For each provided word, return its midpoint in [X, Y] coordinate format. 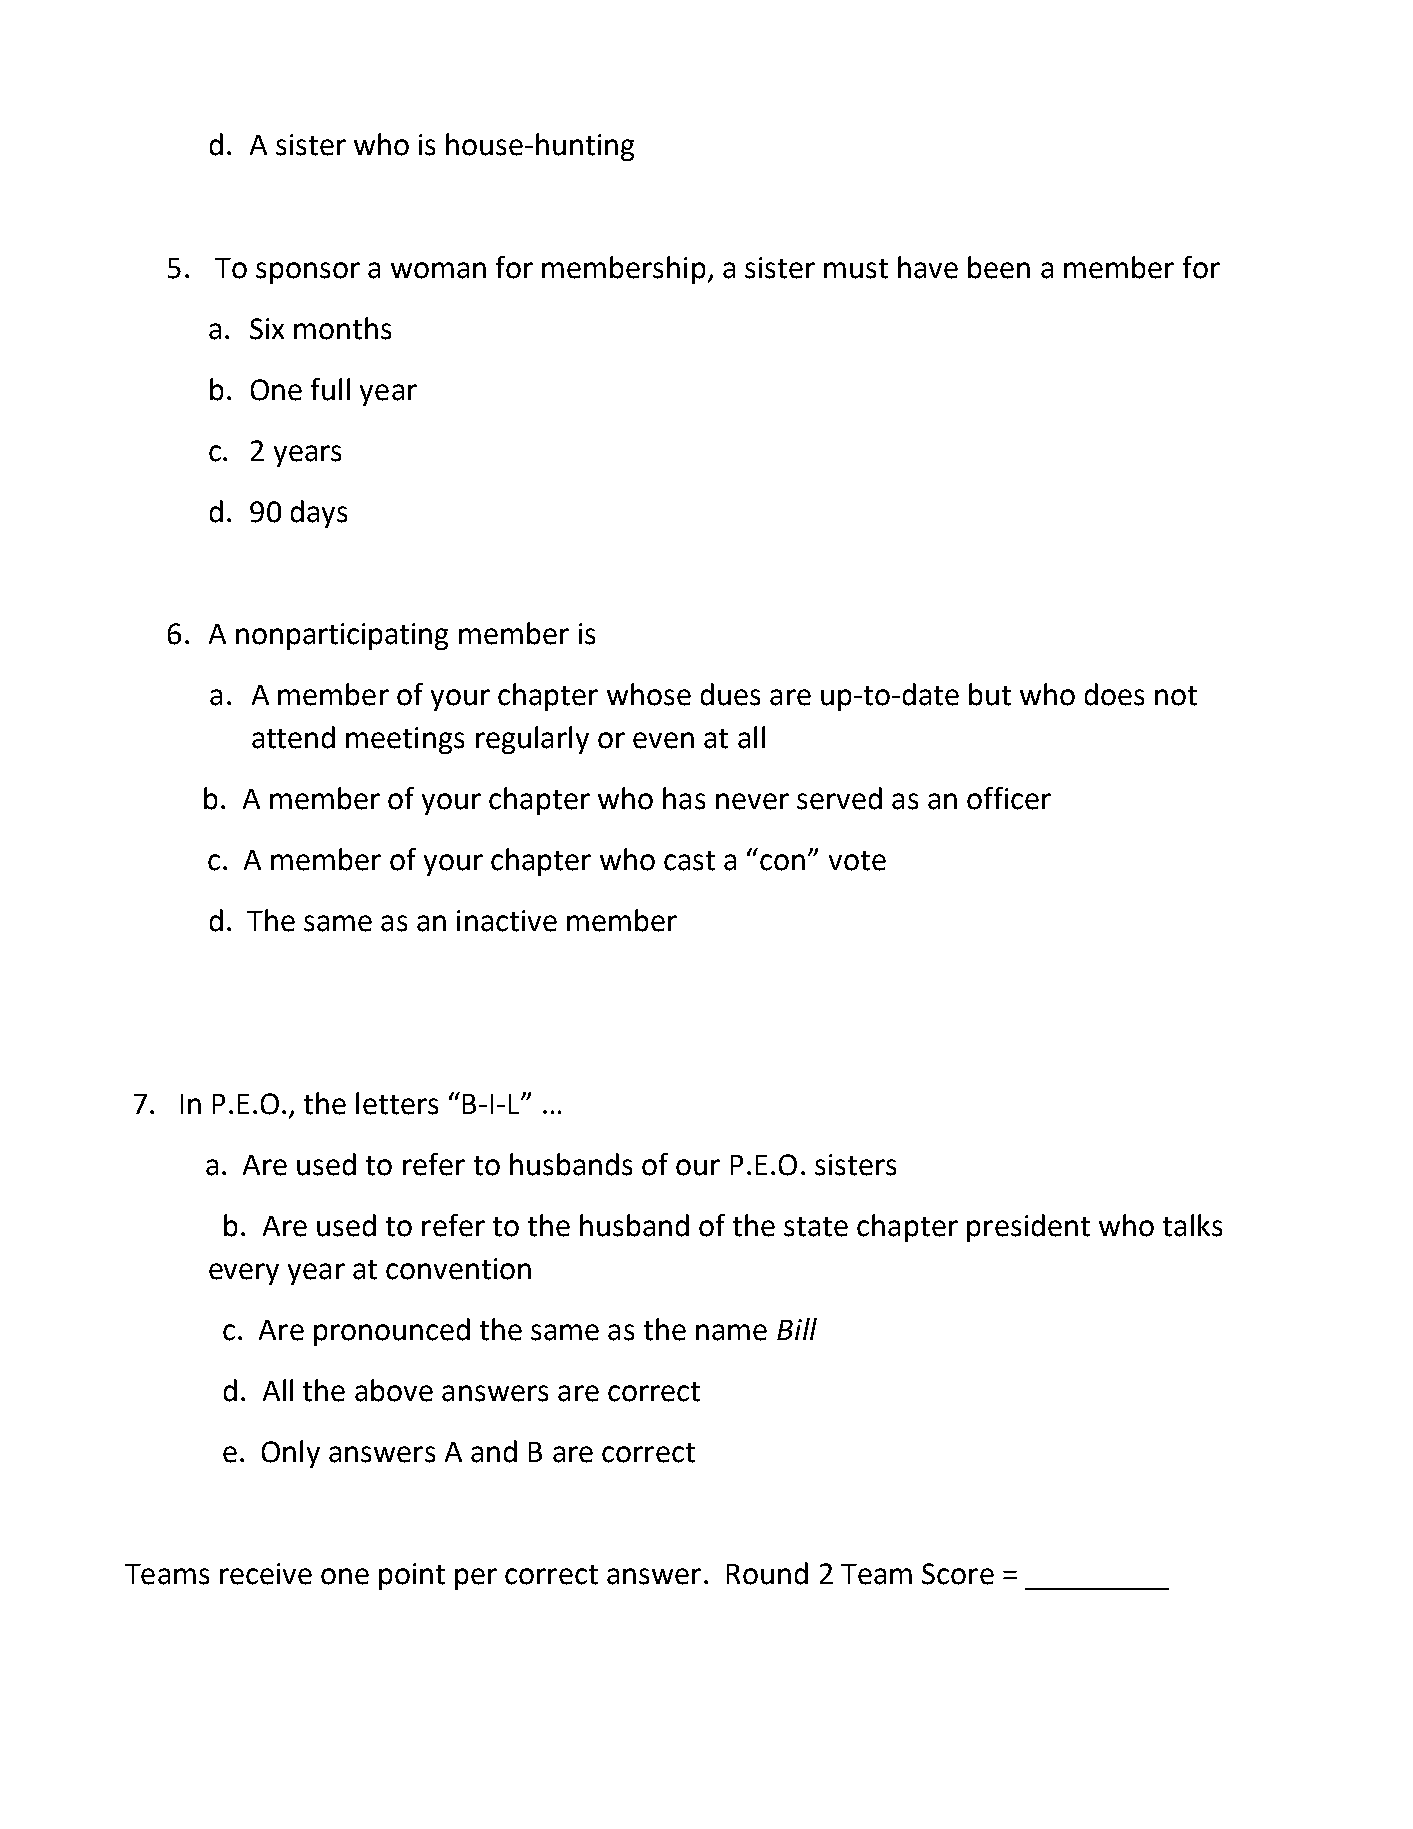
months [342, 328]
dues [730, 694]
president [1028, 1228]
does [1114, 694]
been [999, 267]
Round [767, 1573]
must [856, 269]
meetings [405, 740]
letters [397, 1103]
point [412, 1576]
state [816, 1227]
